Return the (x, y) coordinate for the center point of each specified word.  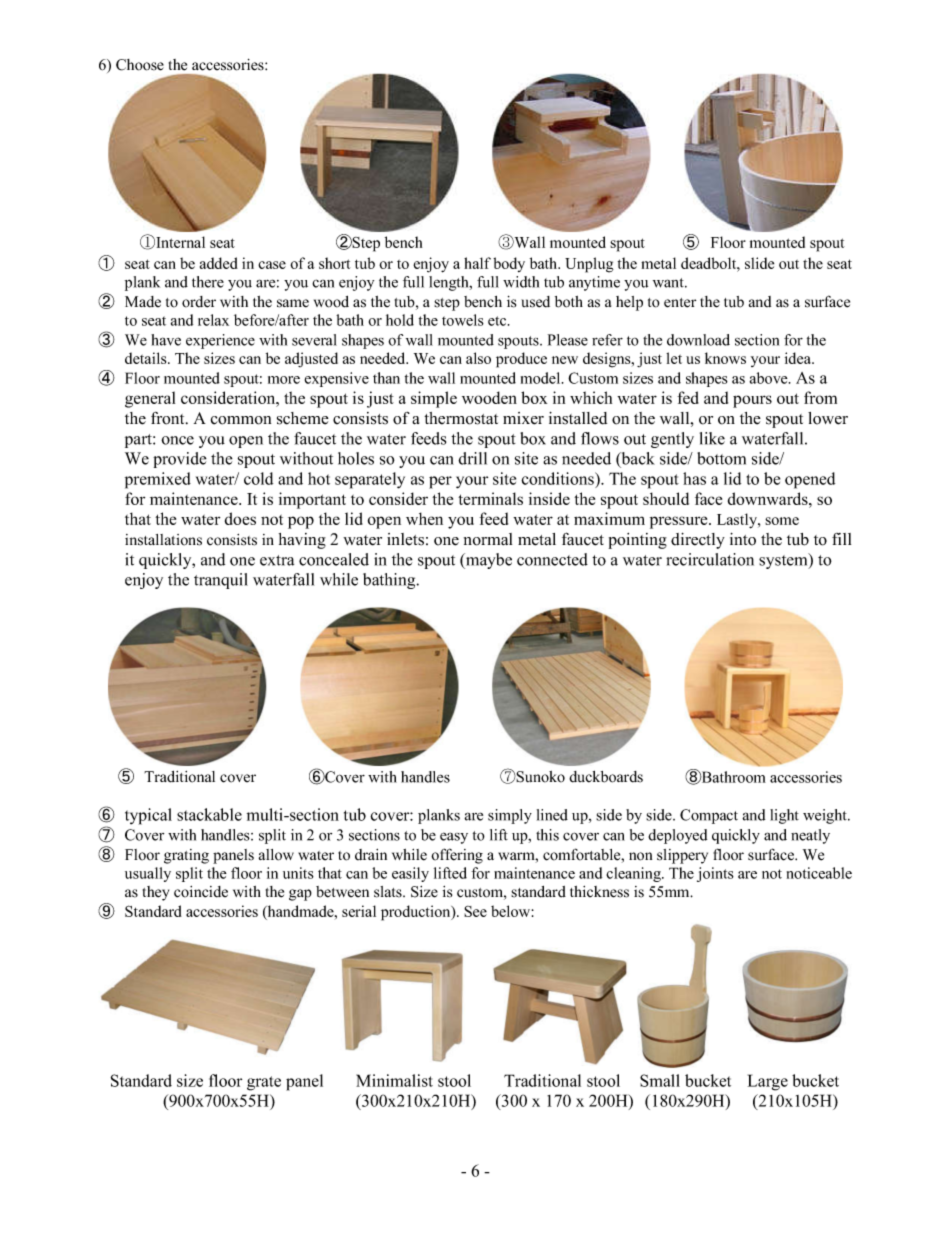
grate (264, 1083)
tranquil (221, 581)
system (784, 561)
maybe (488, 561)
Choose (140, 65)
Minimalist (394, 1080)
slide (759, 263)
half (477, 263)
